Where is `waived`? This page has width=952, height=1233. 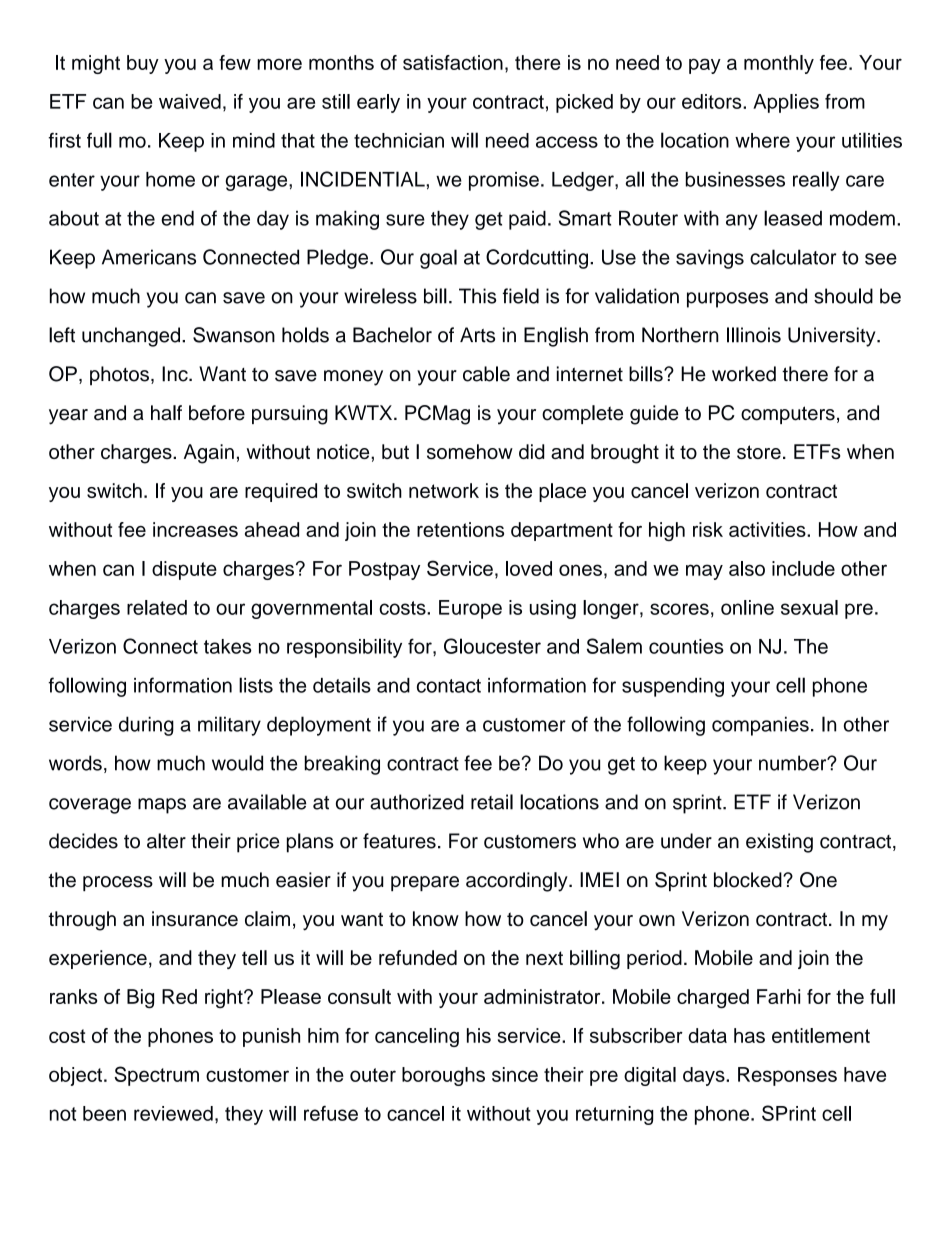
waived is located at coordinates (190, 101).
